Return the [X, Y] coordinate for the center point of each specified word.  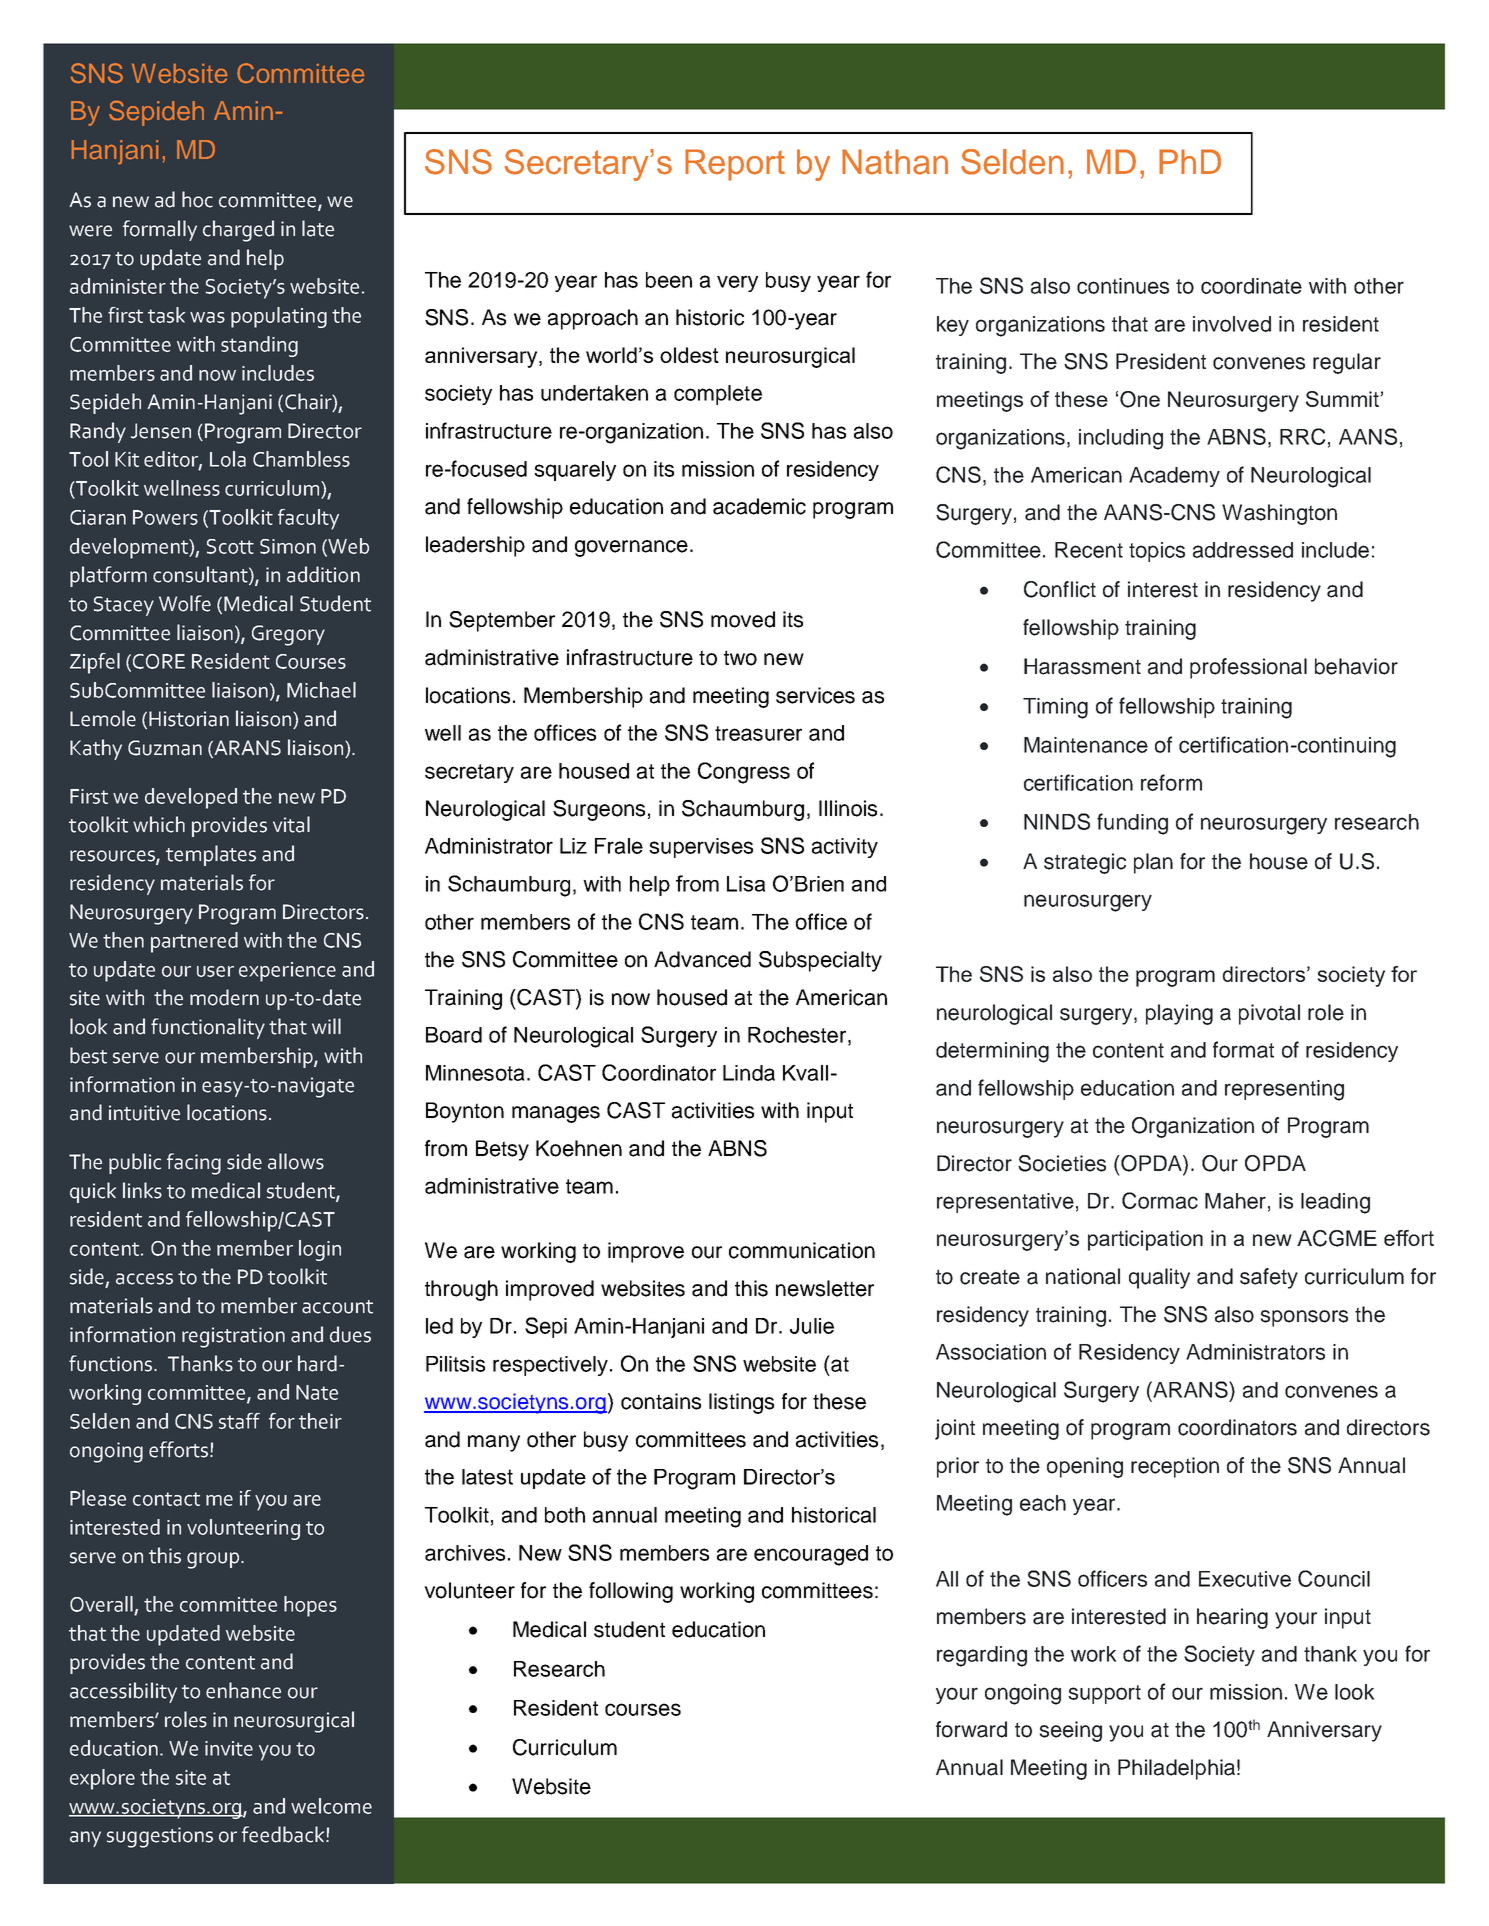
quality [1159, 1278]
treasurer [758, 733]
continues [1123, 286]
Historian [189, 719]
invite [229, 1748]
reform [1171, 782]
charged [238, 231]
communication [802, 1250]
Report [735, 165]
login [320, 1250]
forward [971, 1729]
